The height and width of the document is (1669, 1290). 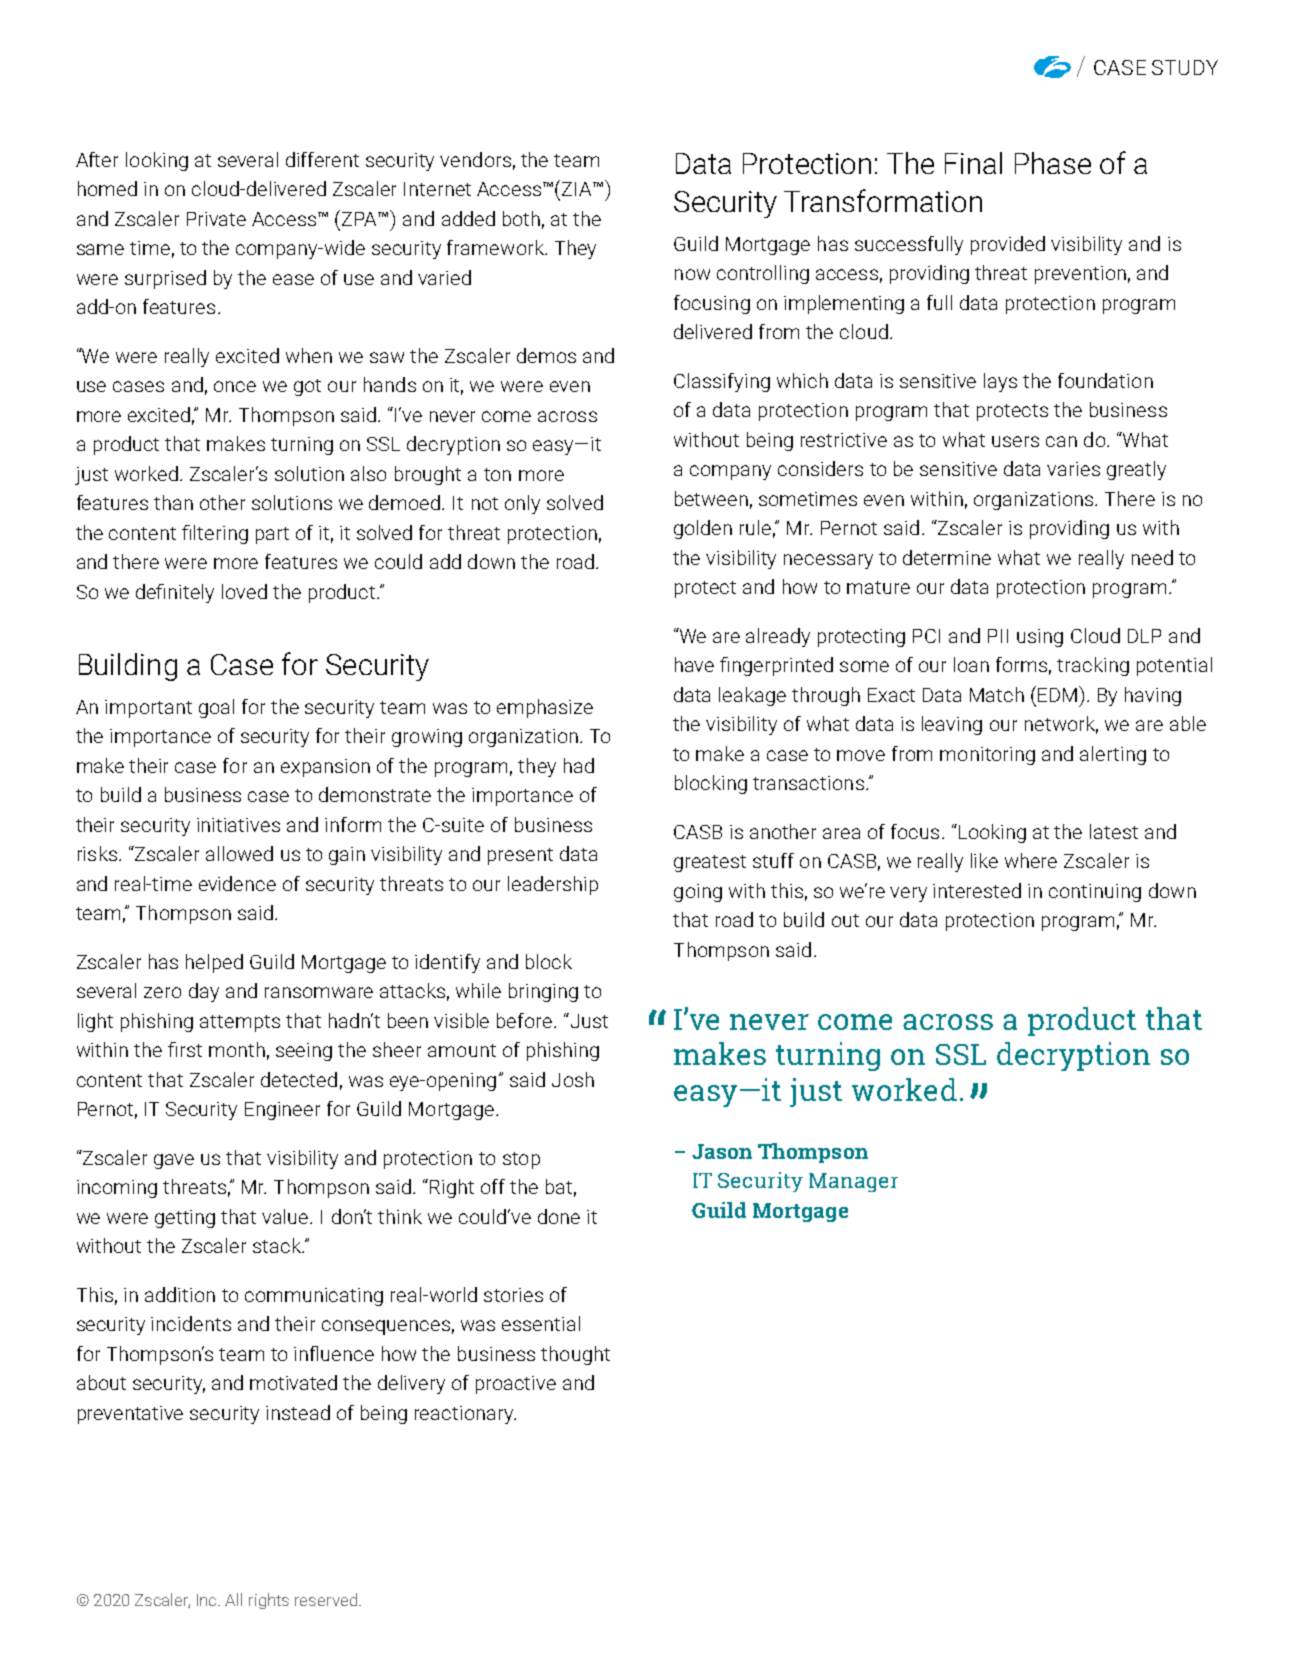 I want to click on Phase, so click(x=1053, y=163).
